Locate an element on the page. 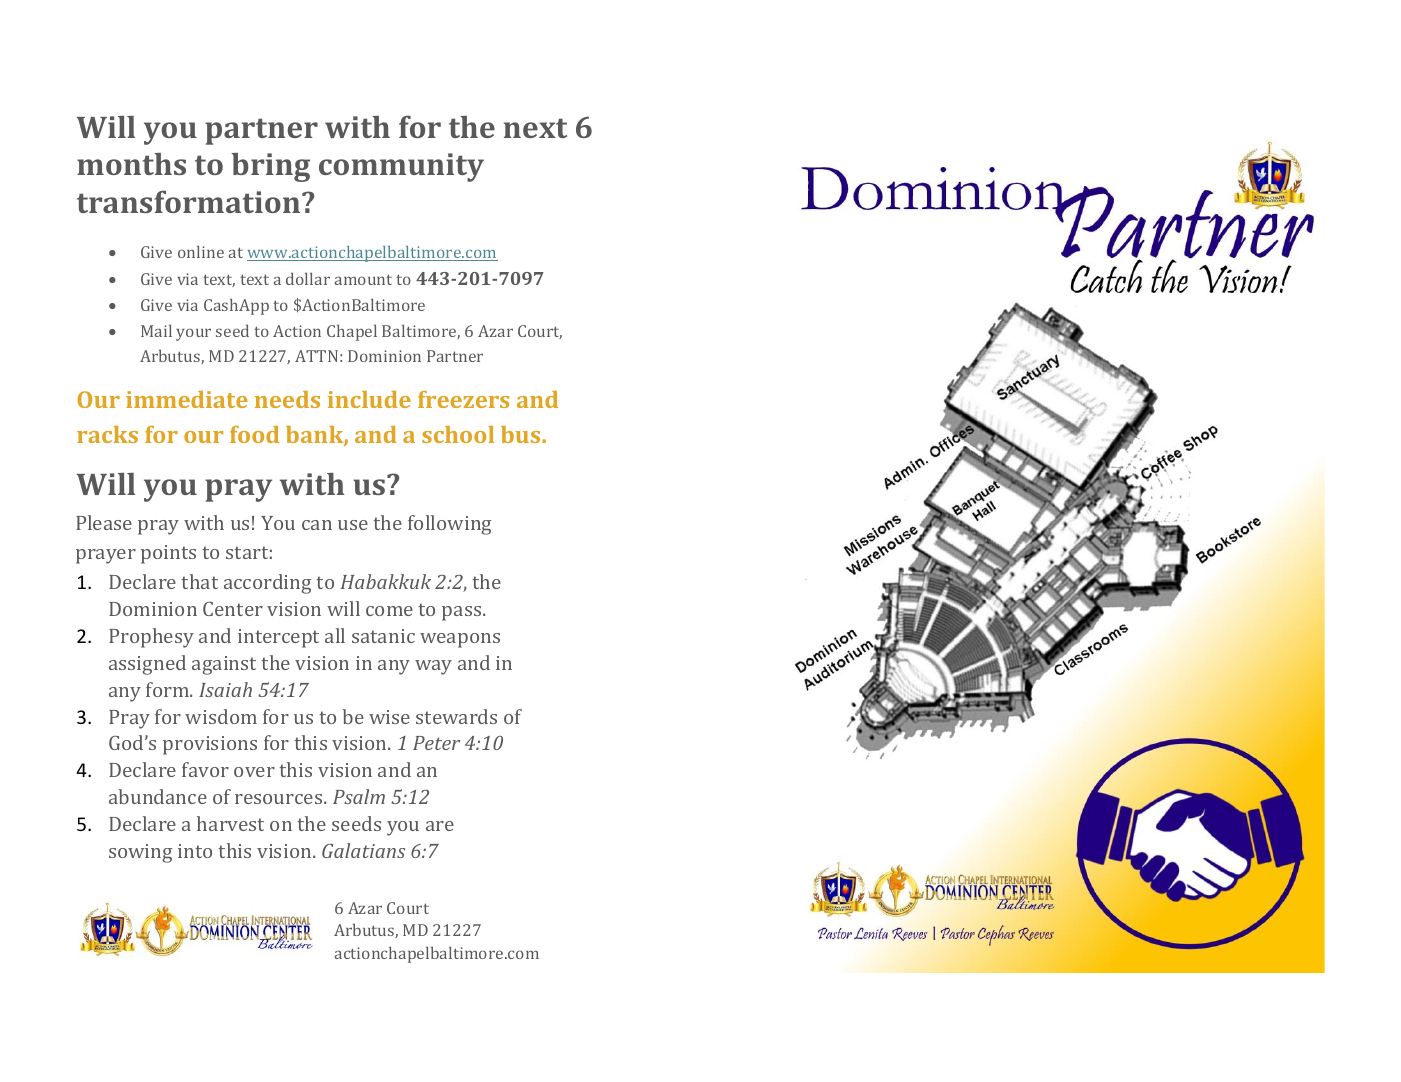 The height and width of the page is (1082, 1401). months is located at coordinates (131, 164).
